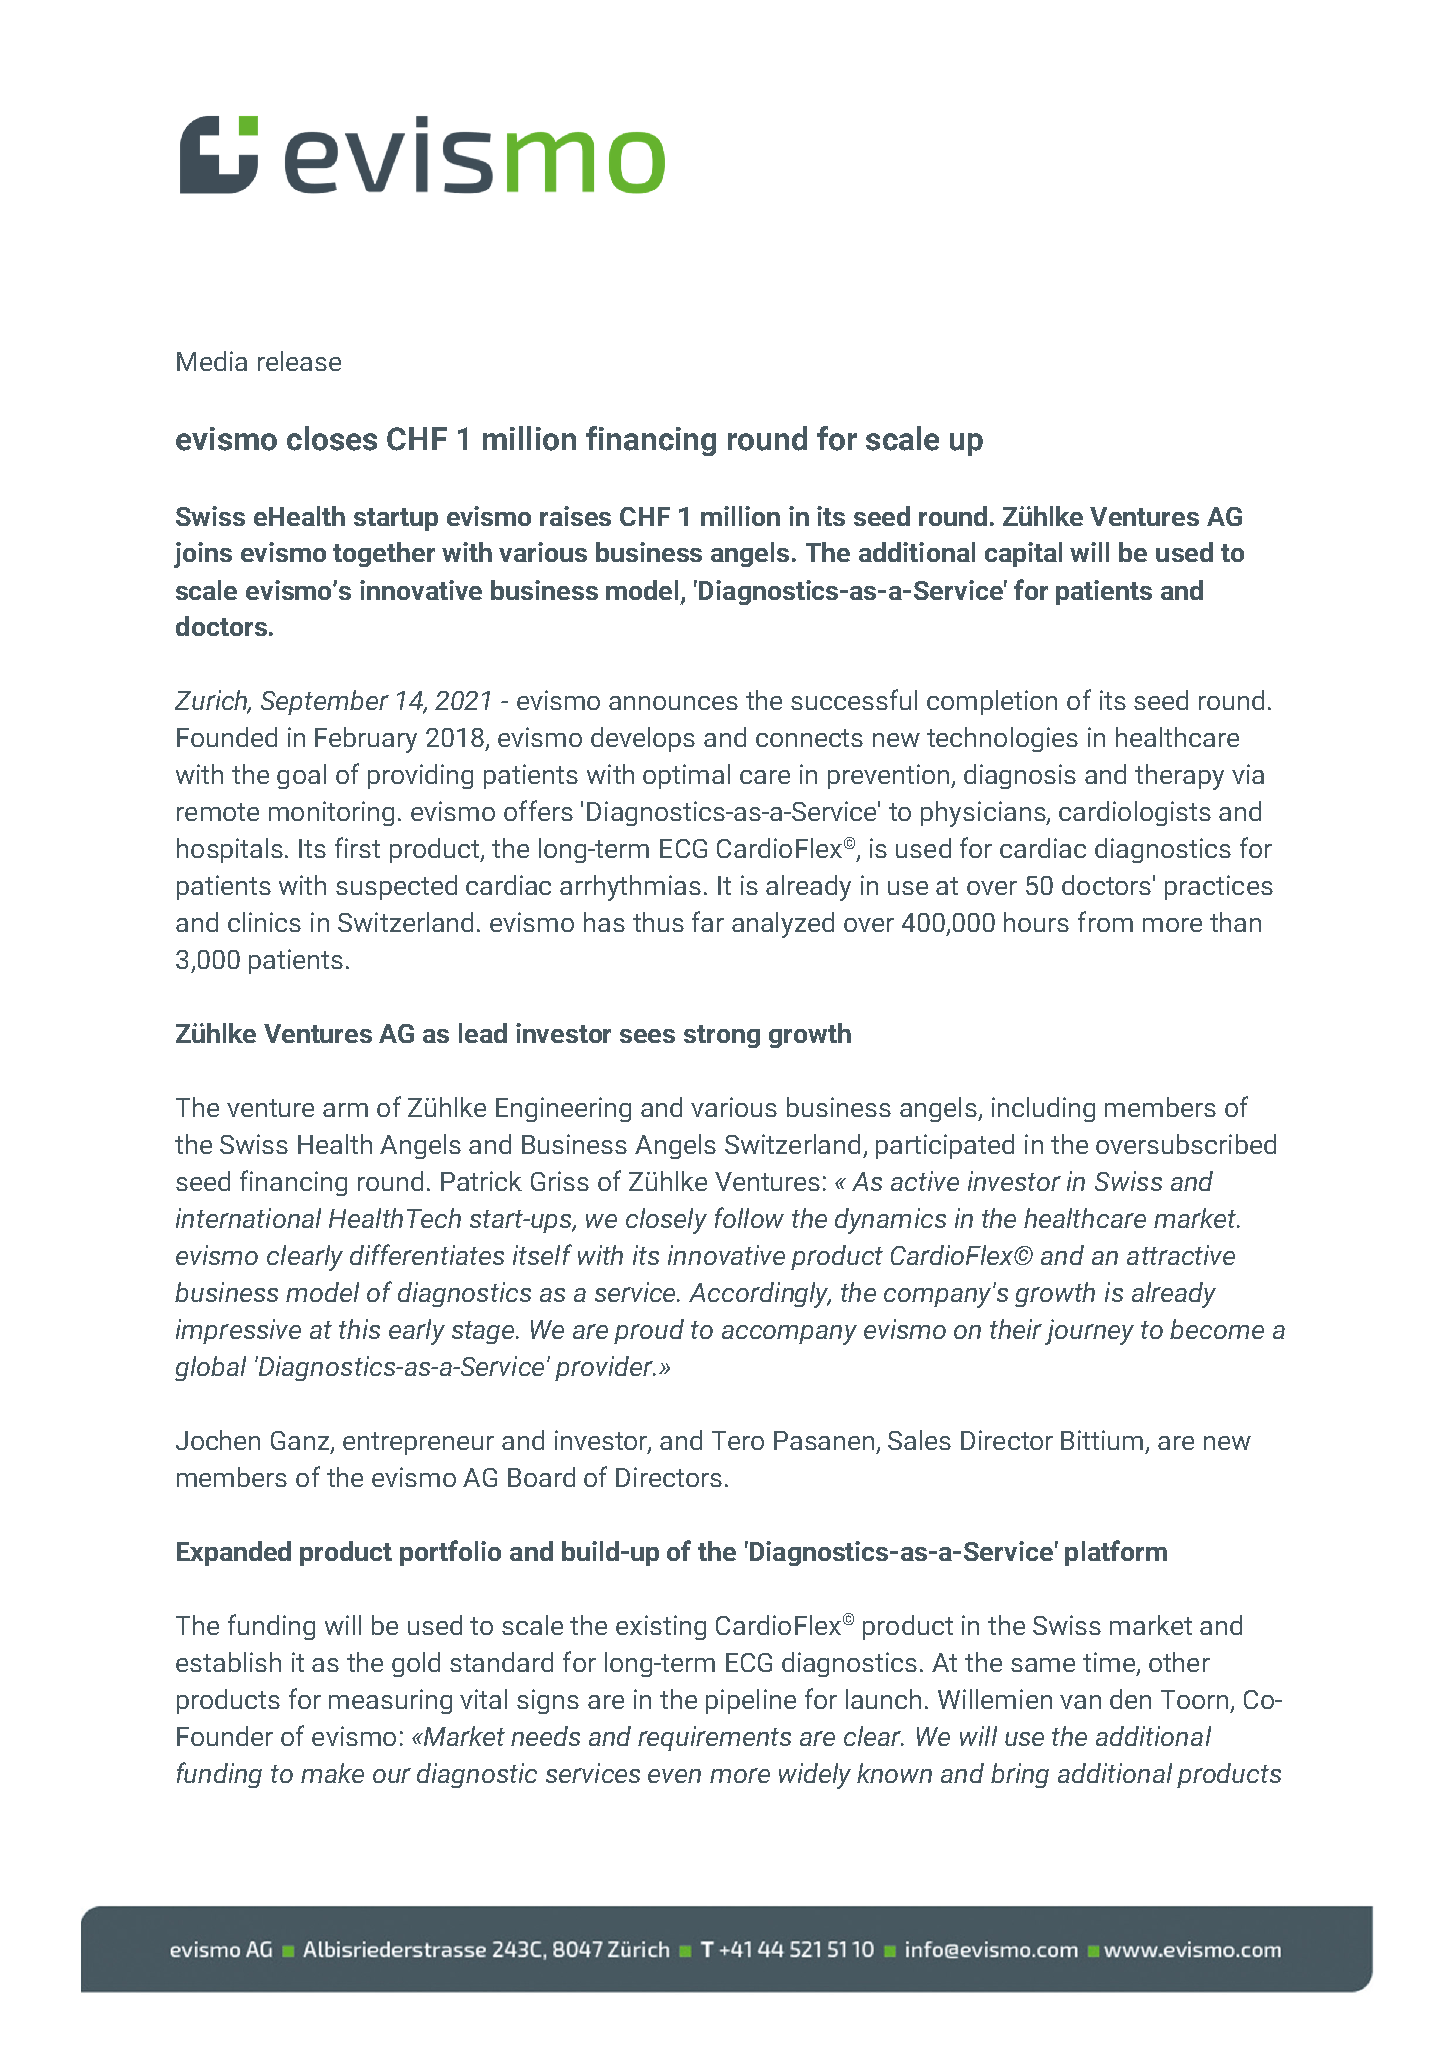 The width and height of the screenshot is (1449, 2051). I want to click on therapy, so click(1179, 777).
